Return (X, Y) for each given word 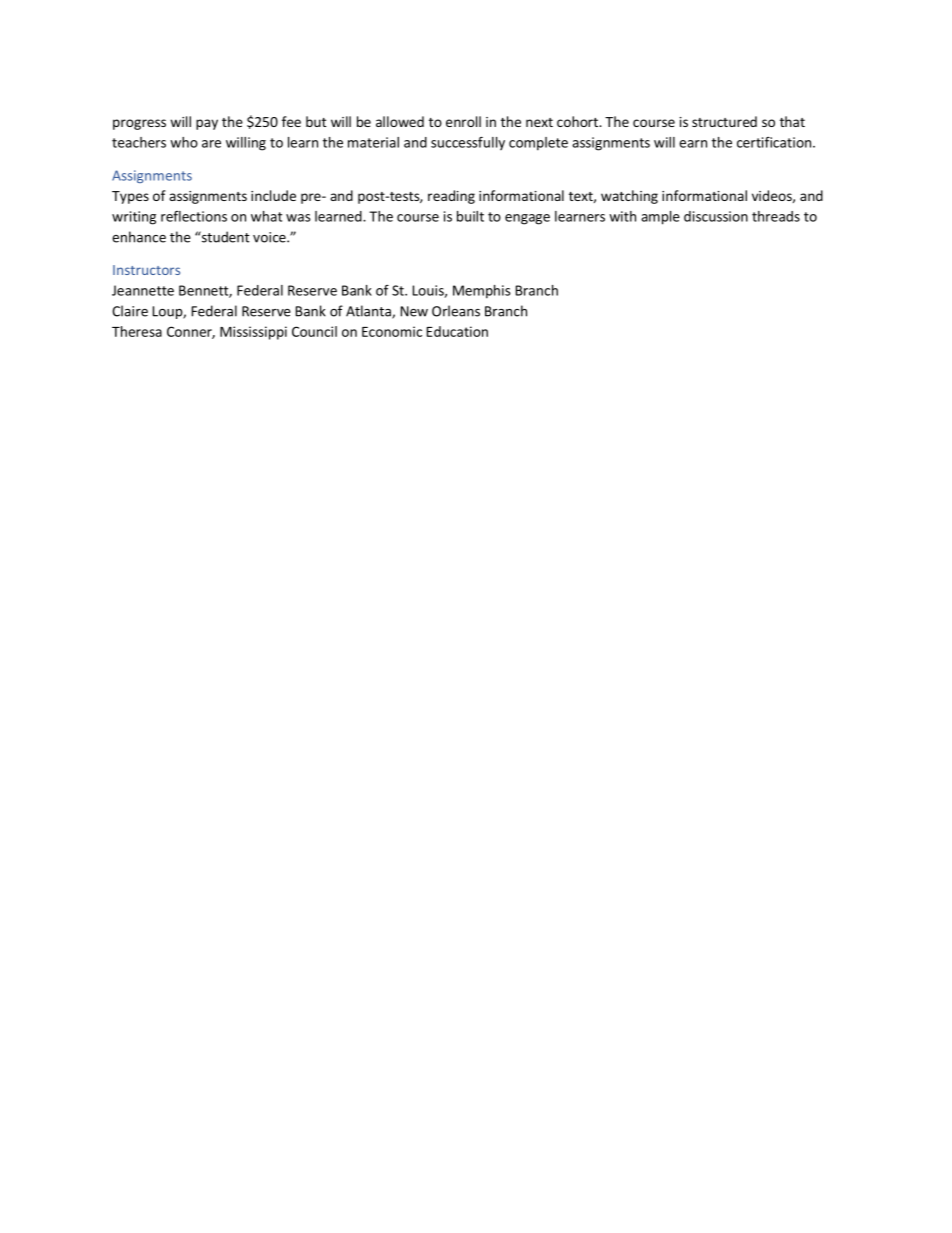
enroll (463, 121)
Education (457, 331)
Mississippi (253, 333)
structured (724, 121)
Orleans (456, 311)
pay (207, 124)
